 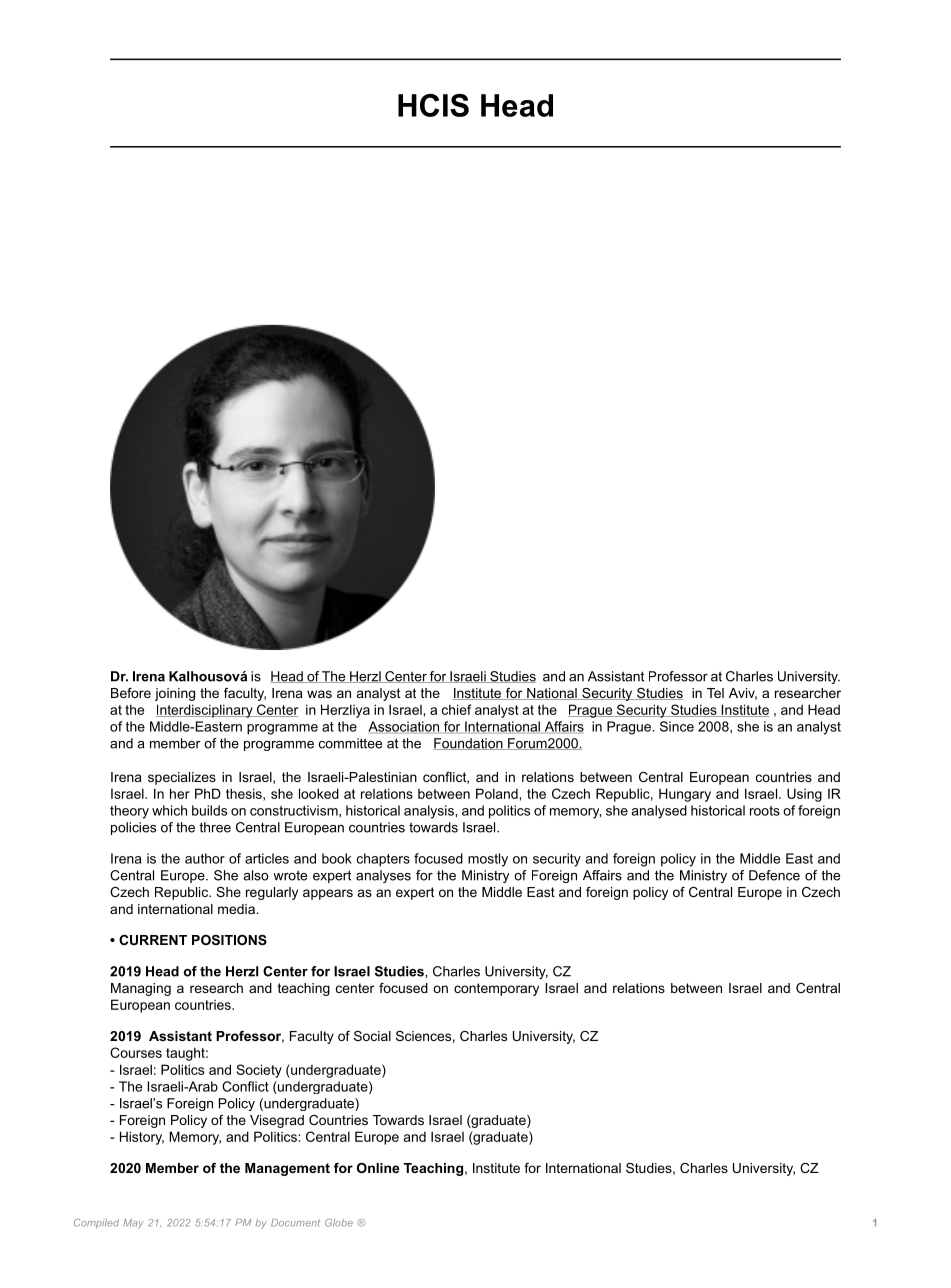 What do you see at coordinates (774, 875) in the page?
I see `Defence` at bounding box center [774, 875].
